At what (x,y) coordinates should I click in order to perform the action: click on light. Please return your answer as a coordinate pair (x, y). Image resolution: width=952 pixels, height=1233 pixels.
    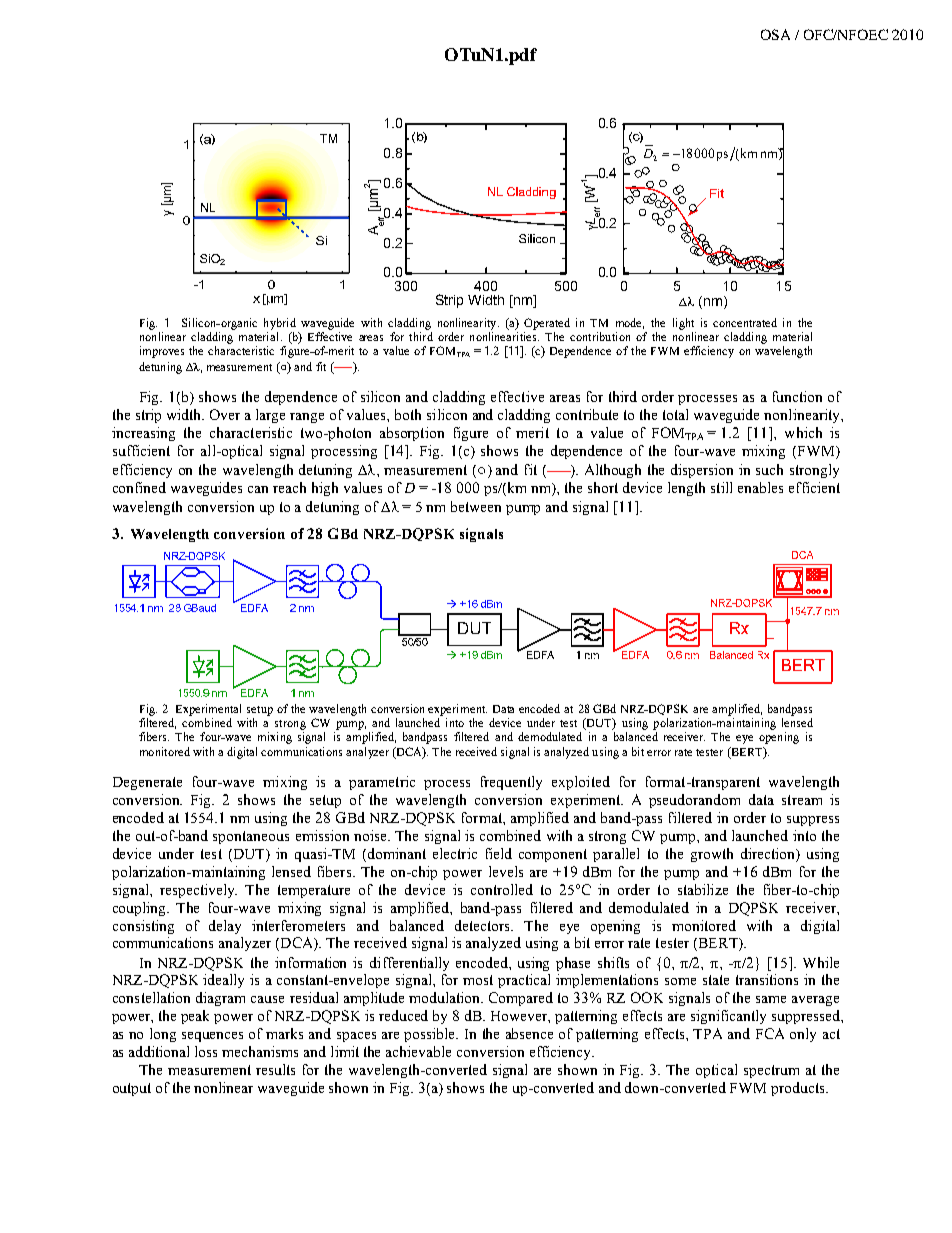
    Looking at the image, I should click on (683, 324).
